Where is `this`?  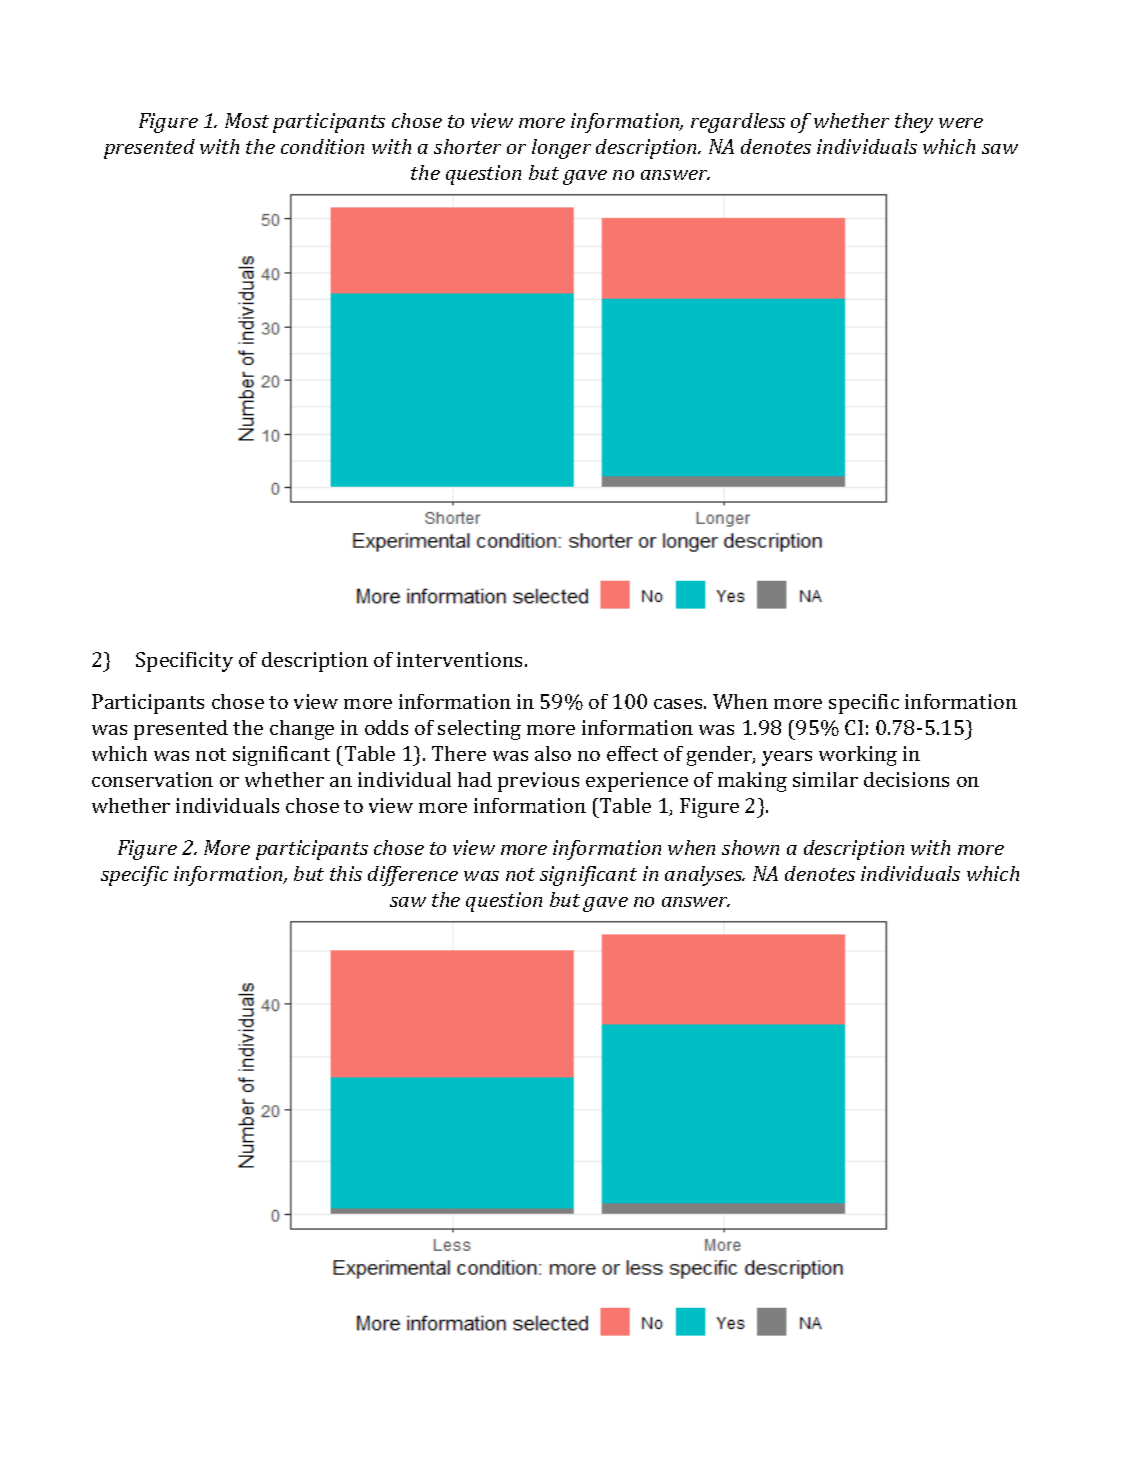 this is located at coordinates (346, 873).
